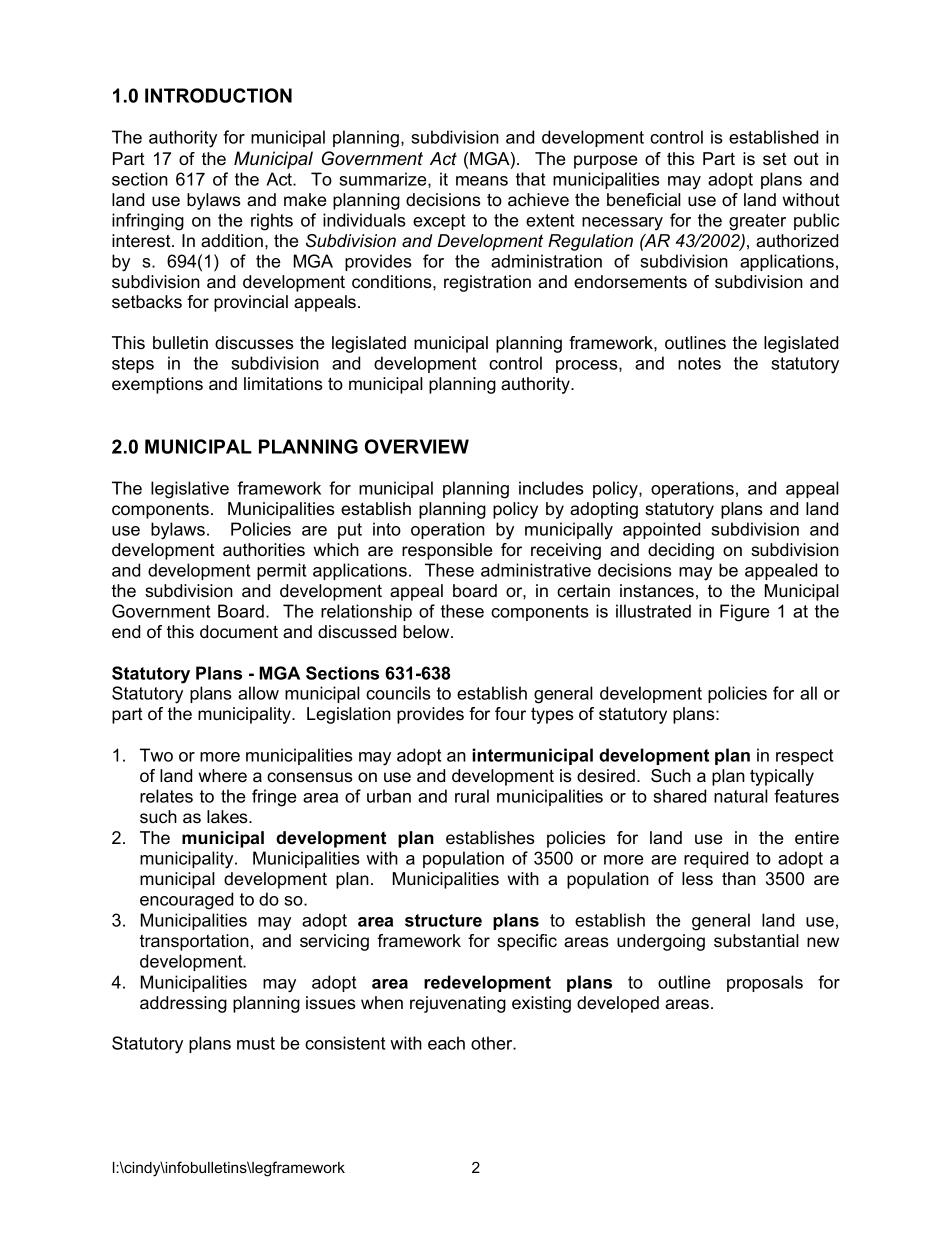 The height and width of the document is (1233, 952). Describe the element at coordinates (804, 757) in the document. I see `respect` at that location.
